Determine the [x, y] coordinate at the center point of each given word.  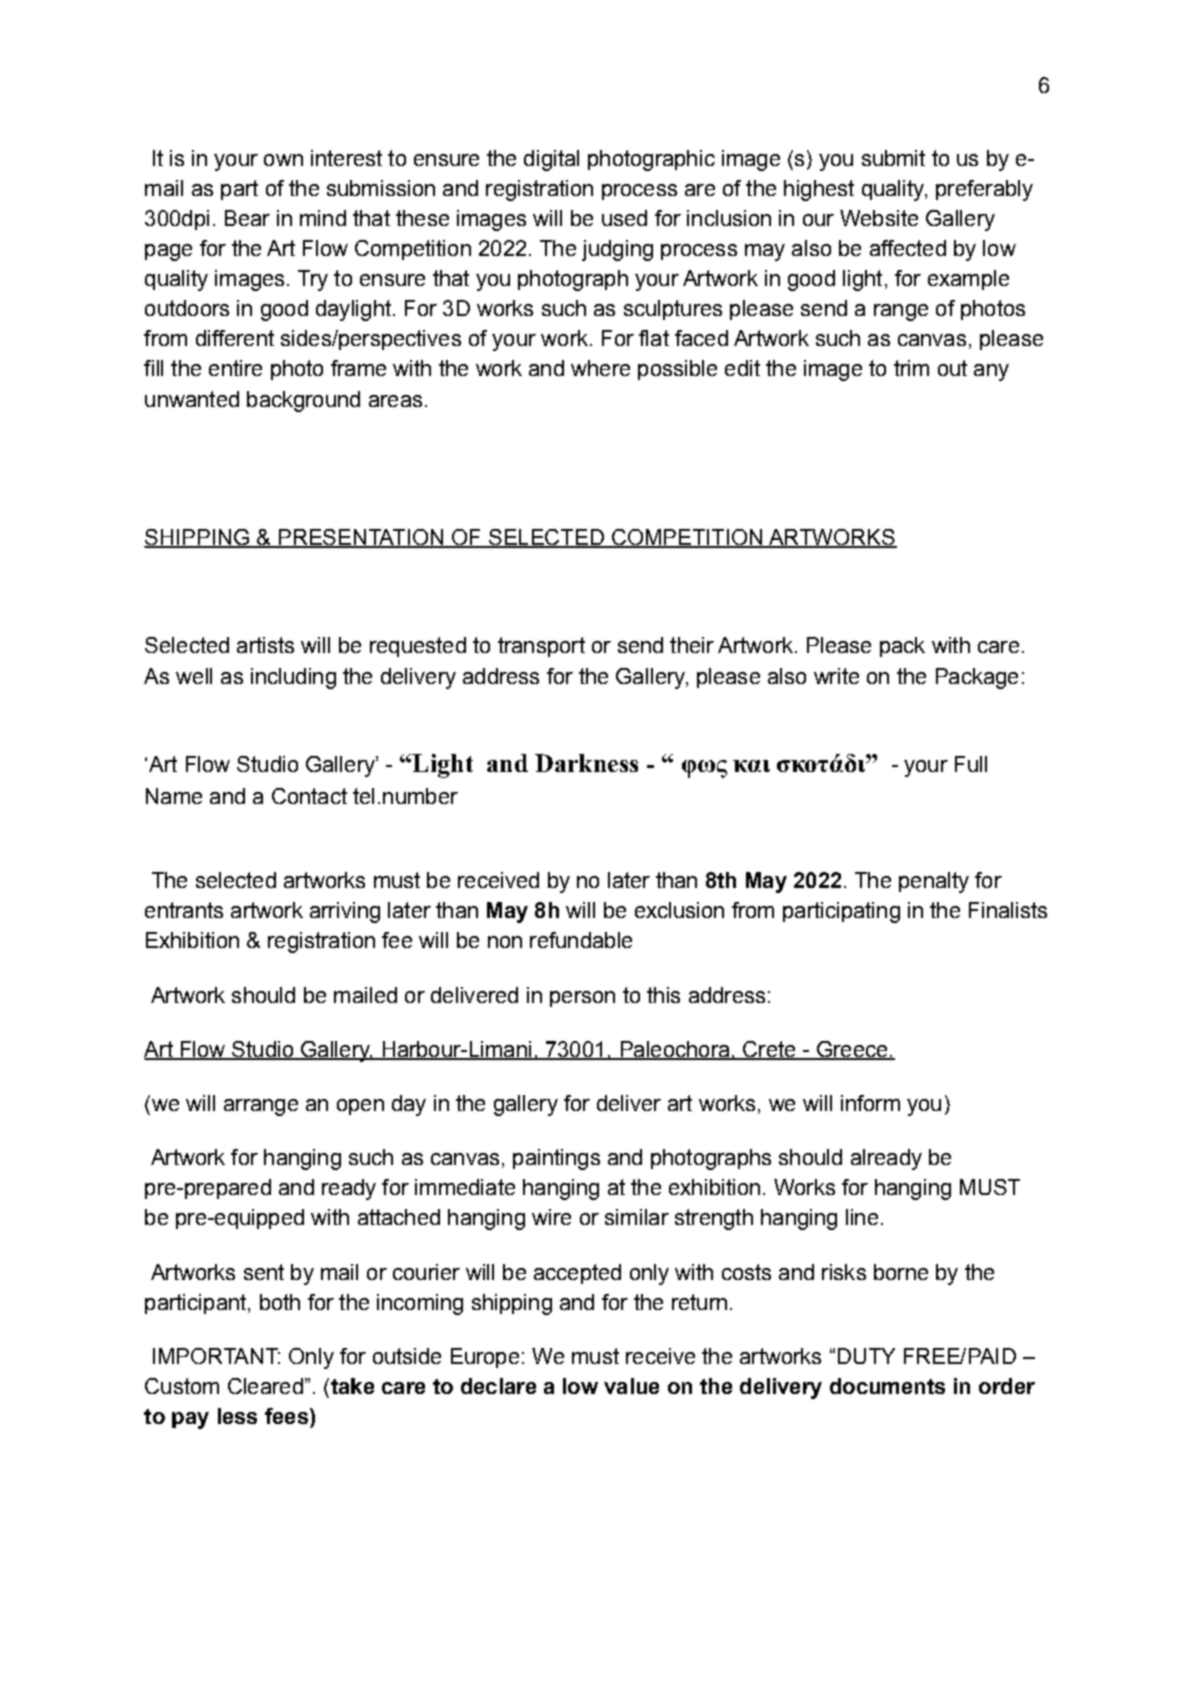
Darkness [586, 763]
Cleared [265, 1386]
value [631, 1386]
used [624, 218]
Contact [309, 796]
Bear [247, 218]
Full [971, 764]
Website [879, 218]
